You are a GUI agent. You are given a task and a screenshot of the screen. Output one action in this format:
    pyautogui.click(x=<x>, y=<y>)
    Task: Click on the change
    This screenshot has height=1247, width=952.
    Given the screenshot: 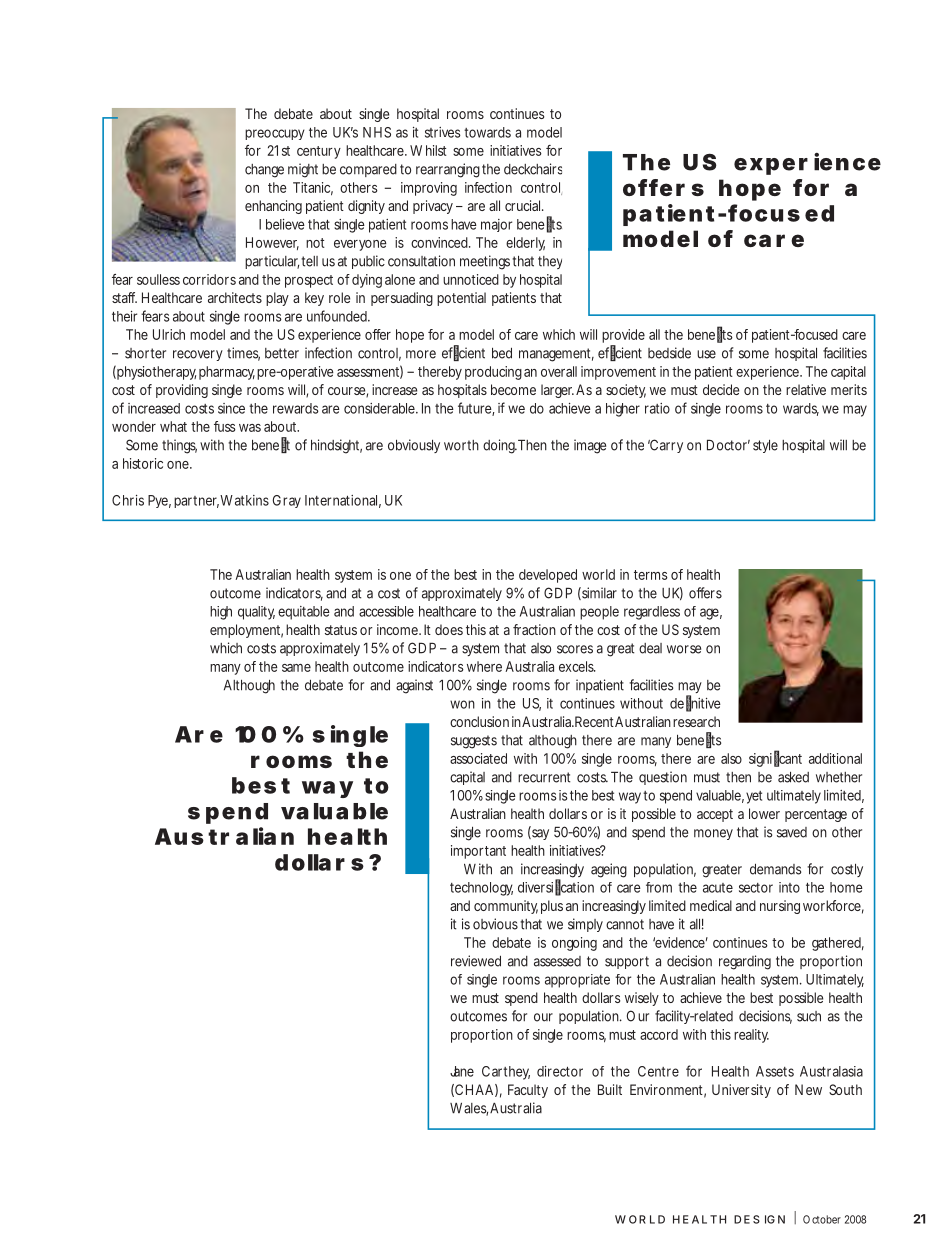 What is the action you would take?
    pyautogui.click(x=264, y=171)
